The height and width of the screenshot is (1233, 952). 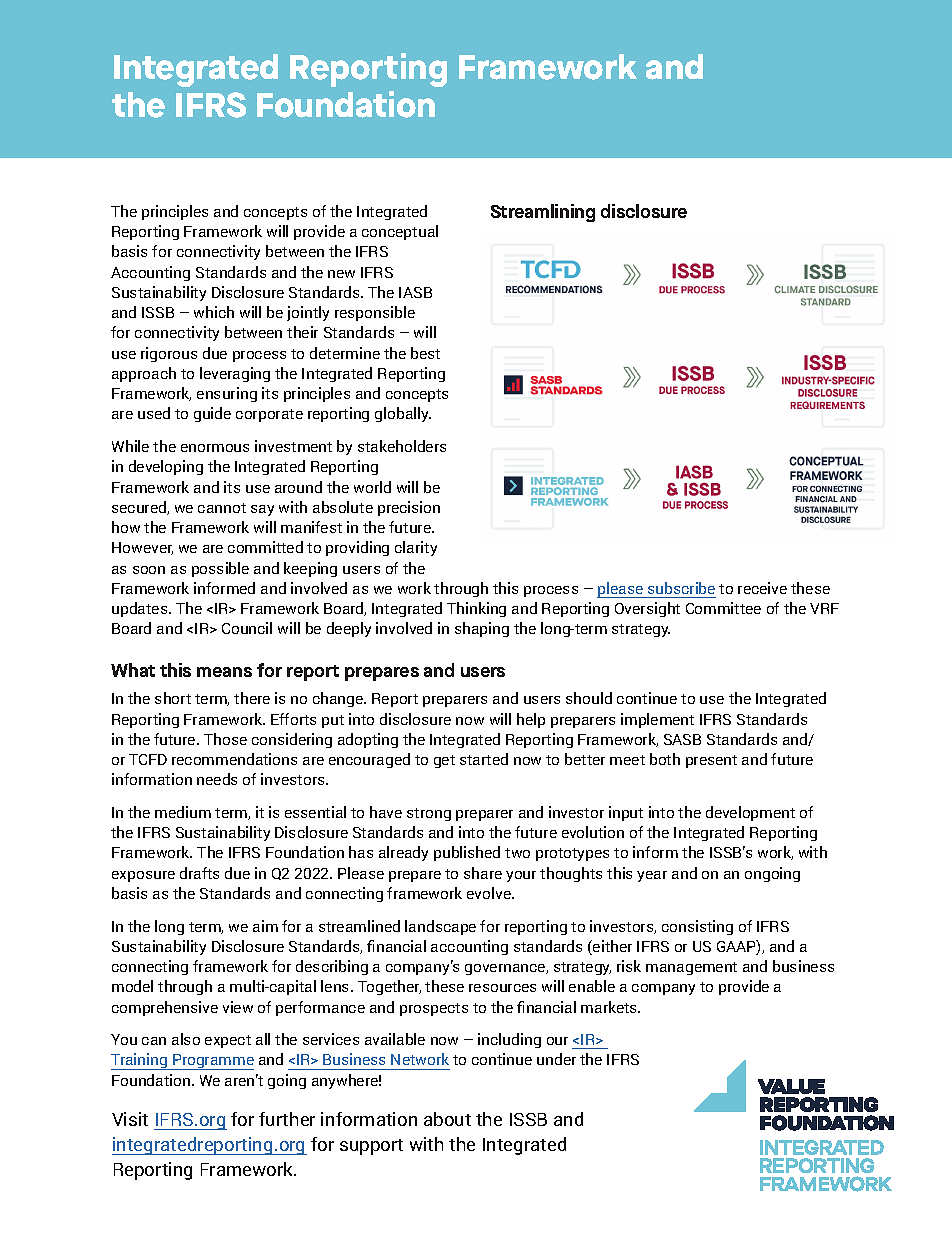 I want to click on clarity, so click(x=416, y=548).
